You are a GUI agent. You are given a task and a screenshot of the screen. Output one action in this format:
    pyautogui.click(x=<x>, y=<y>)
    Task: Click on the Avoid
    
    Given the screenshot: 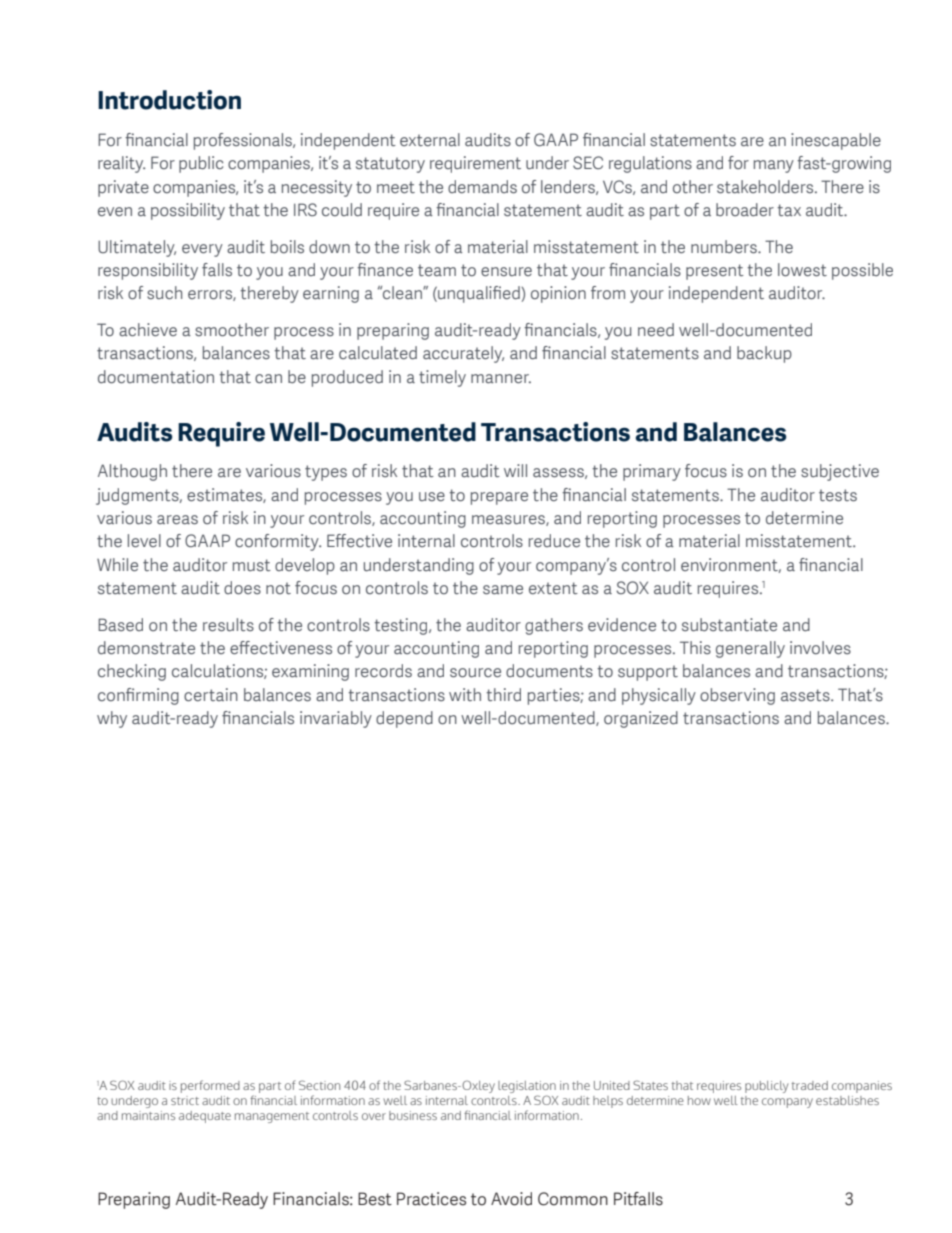 What is the action you would take?
    pyautogui.click(x=511, y=1199)
